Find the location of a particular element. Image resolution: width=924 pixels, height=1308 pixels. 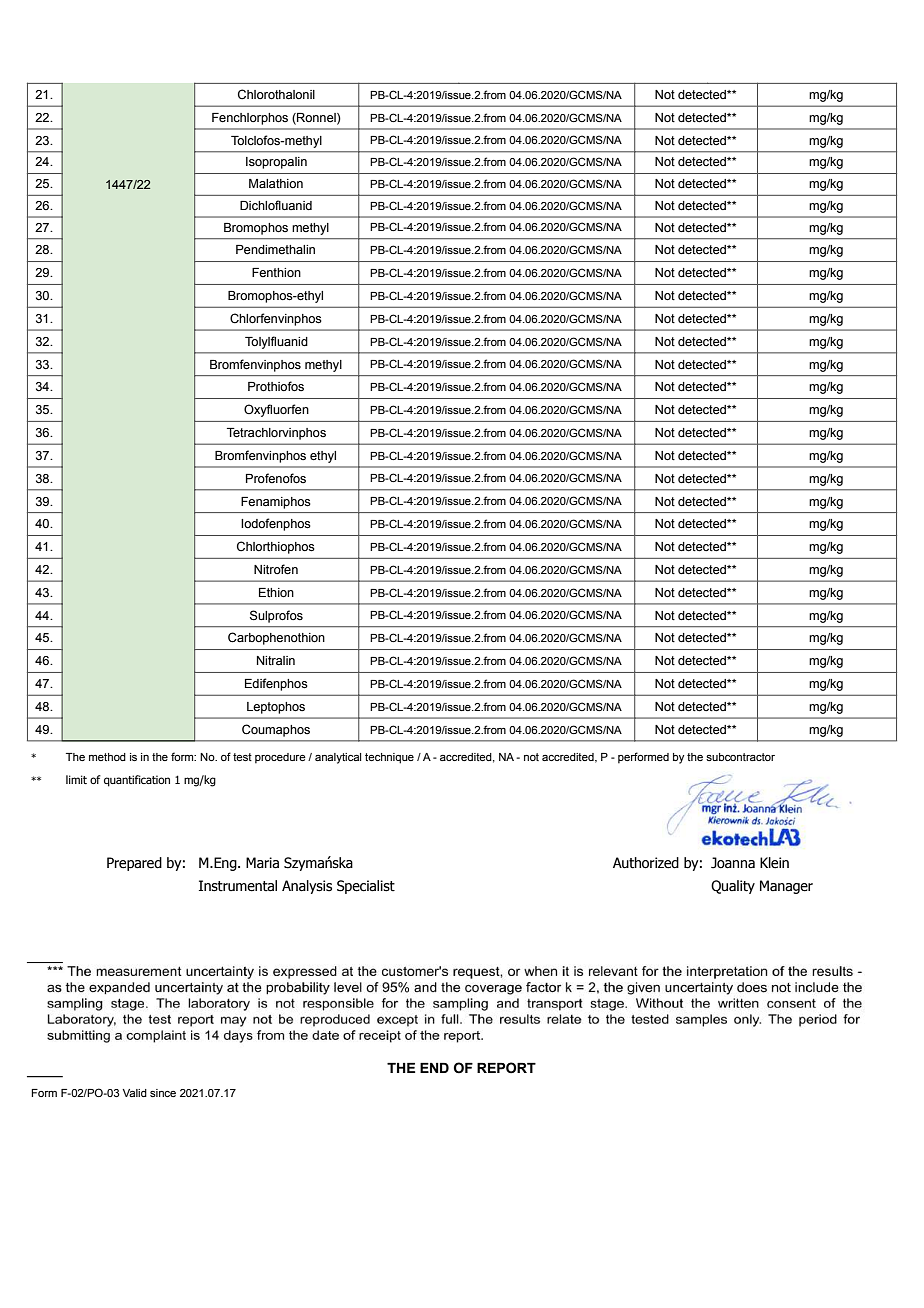

method is located at coordinates (107, 757).
